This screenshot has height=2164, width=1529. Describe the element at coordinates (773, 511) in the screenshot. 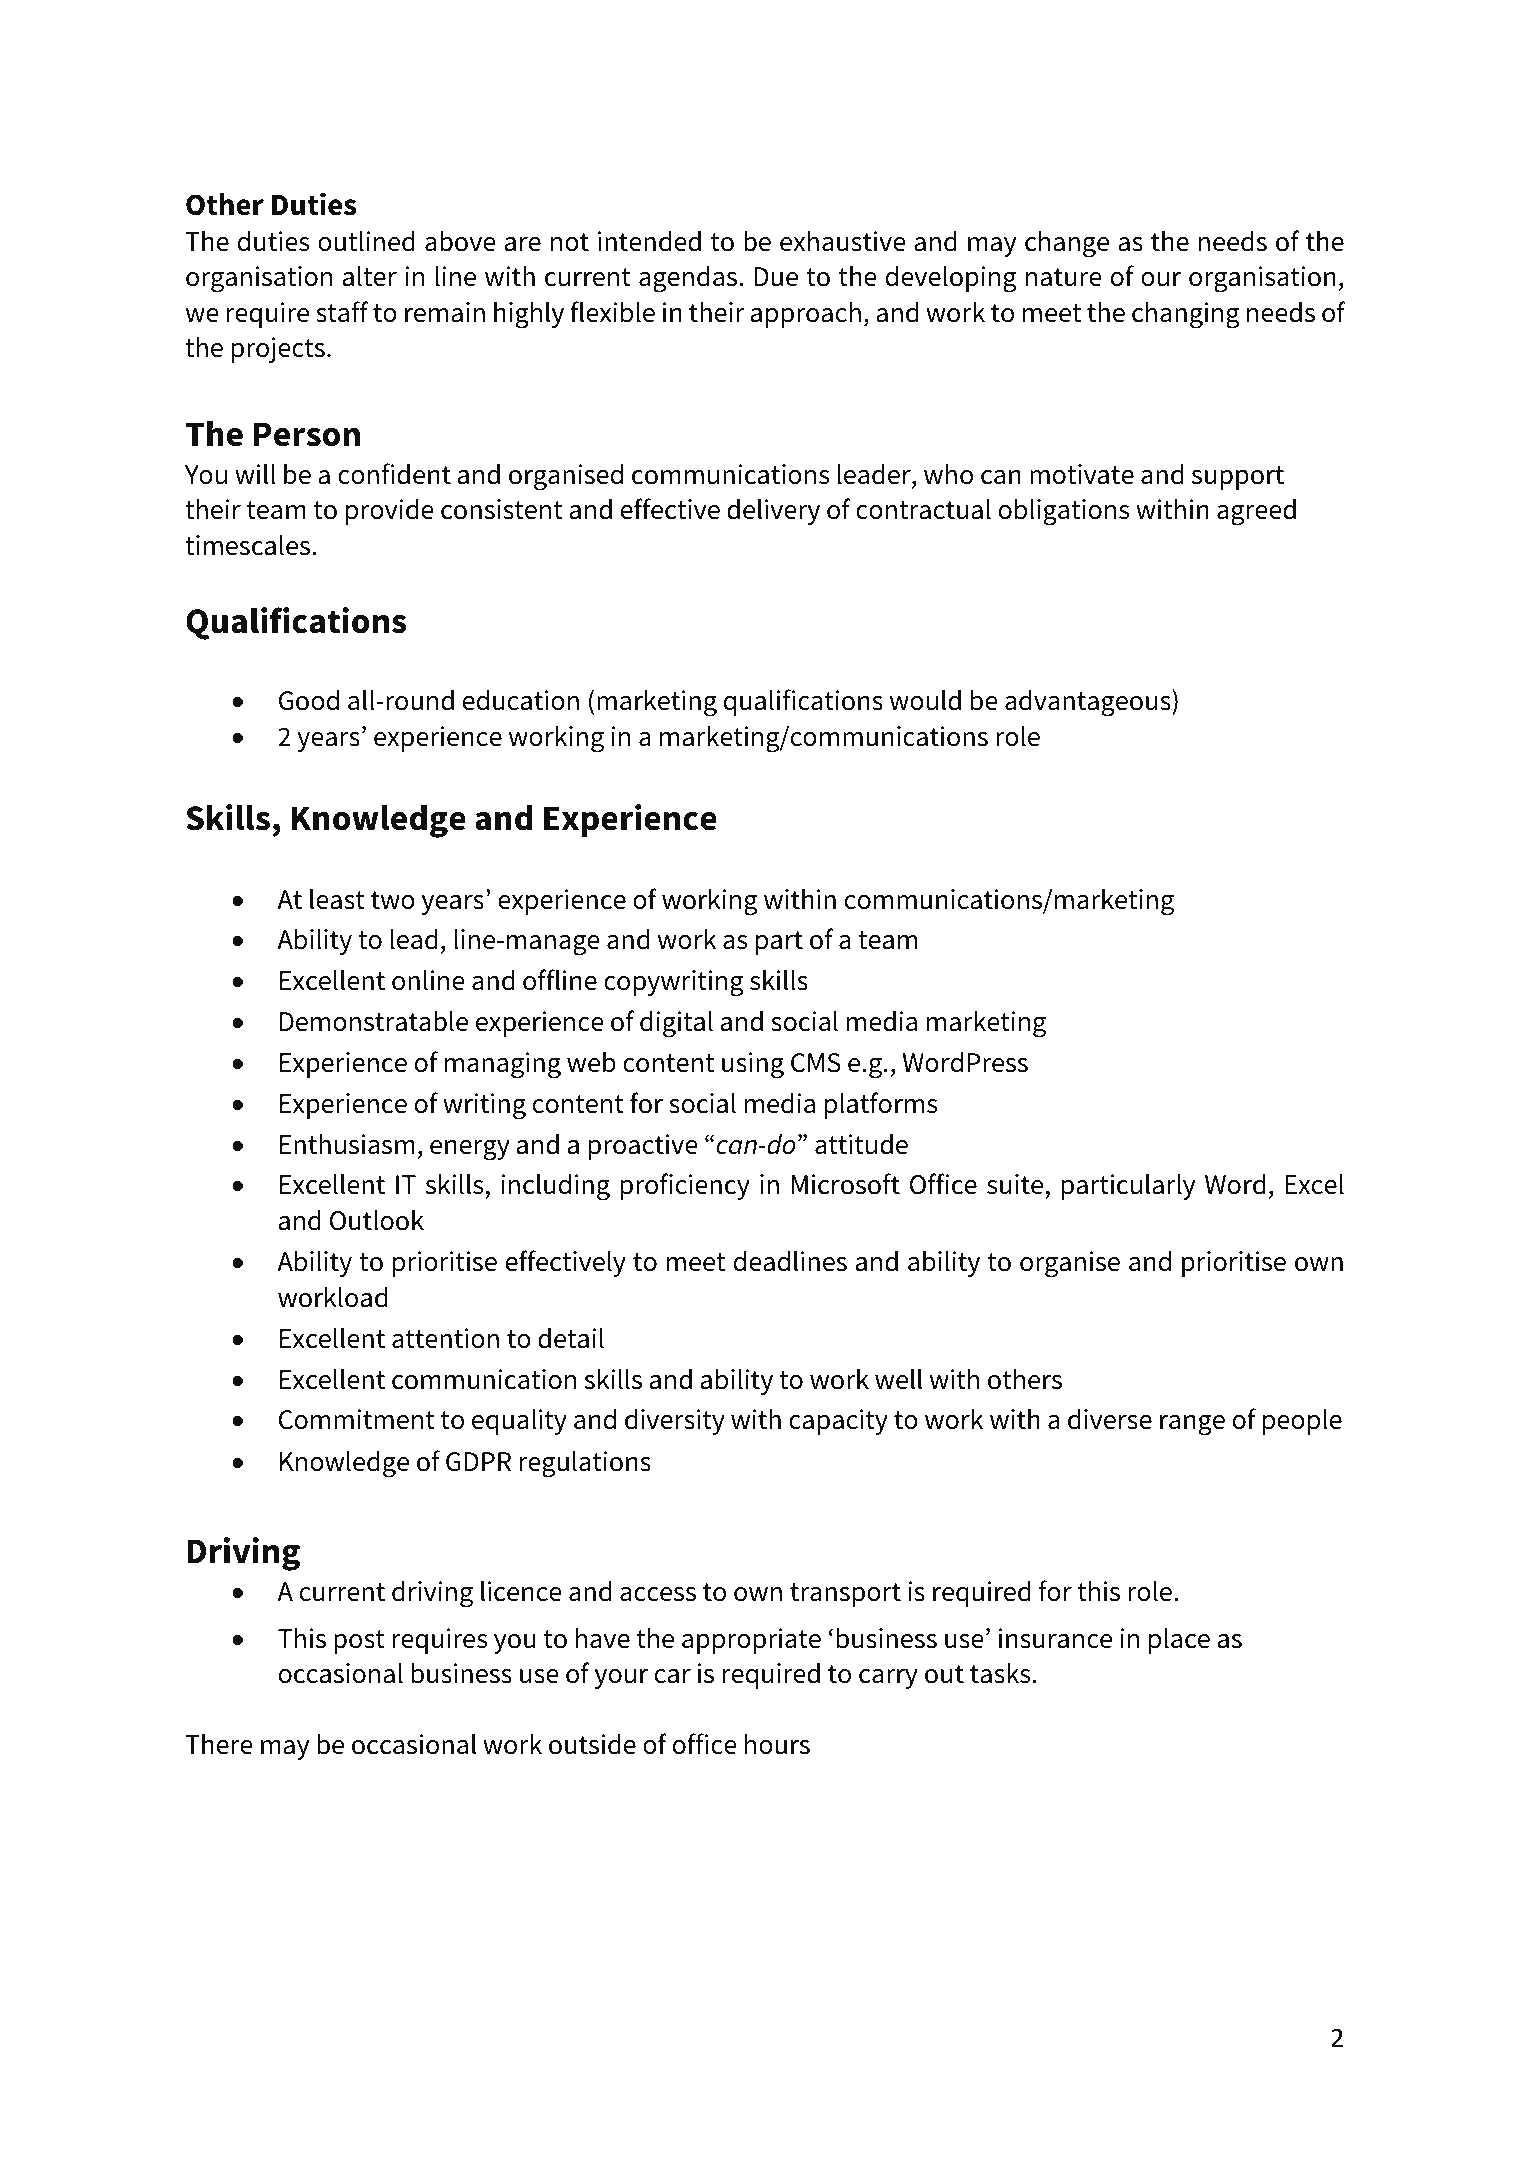

I see `delivery` at that location.
